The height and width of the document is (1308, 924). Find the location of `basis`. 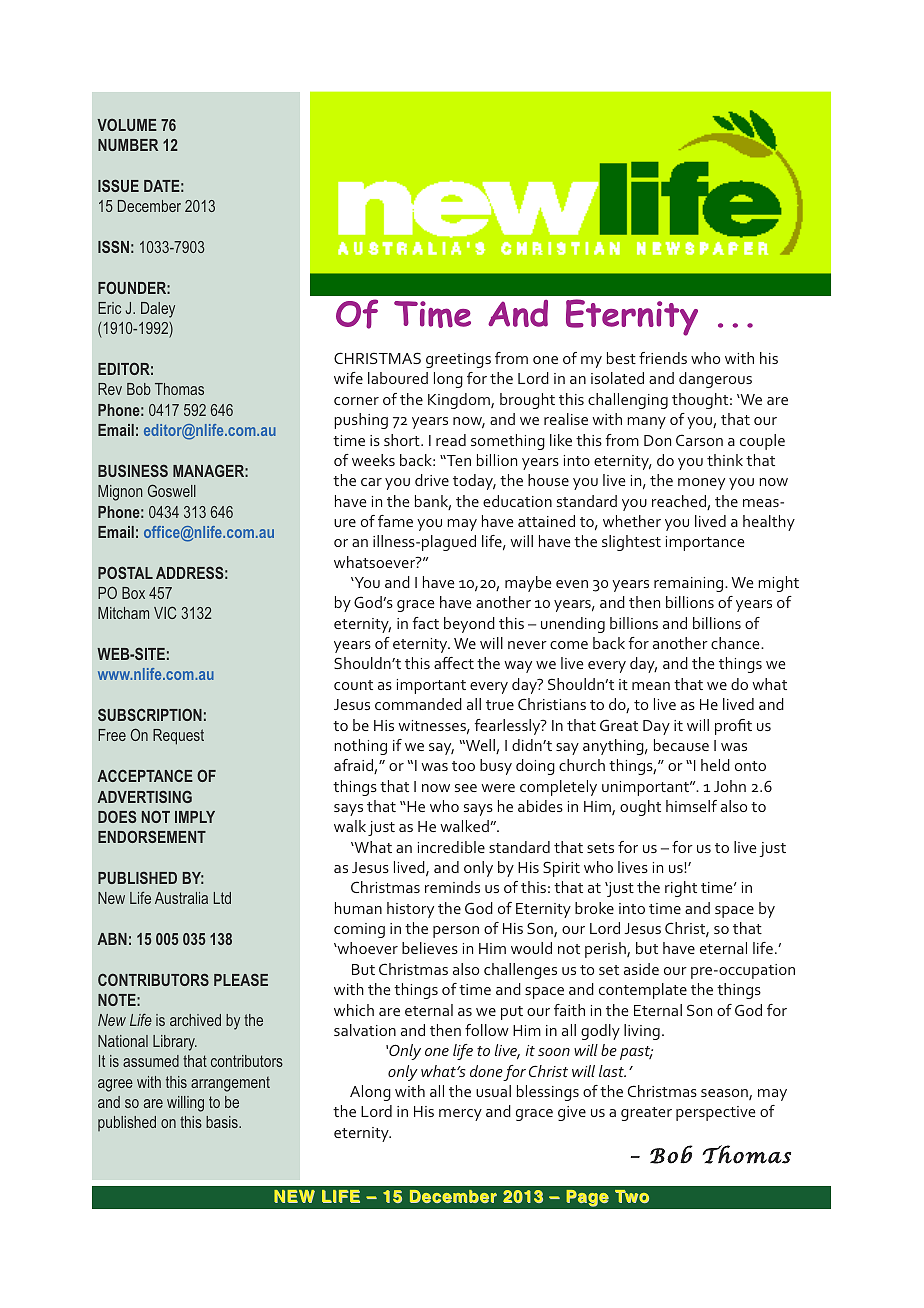

basis is located at coordinates (223, 1122).
